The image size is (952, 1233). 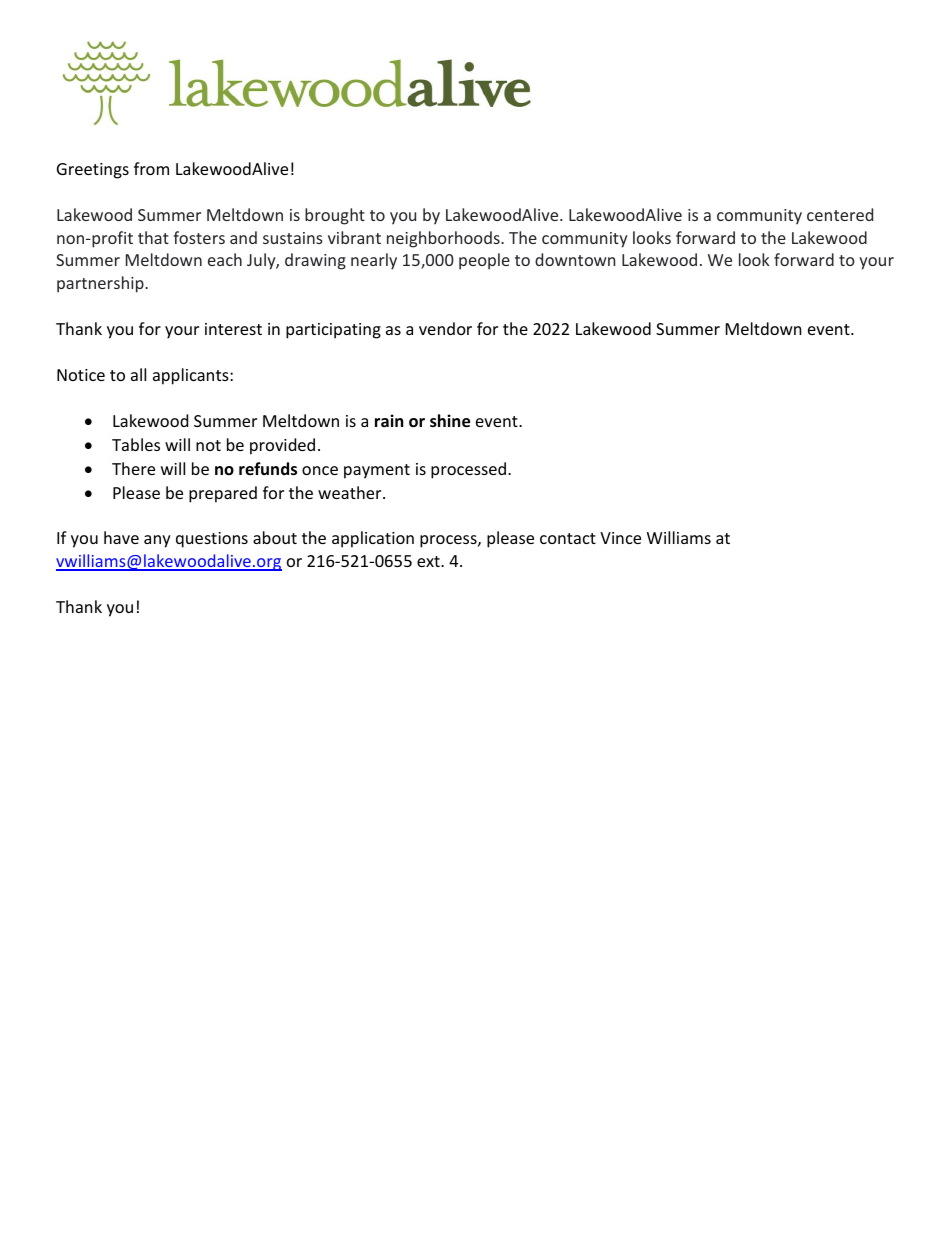 What do you see at coordinates (225, 259) in the document?
I see `each` at bounding box center [225, 259].
